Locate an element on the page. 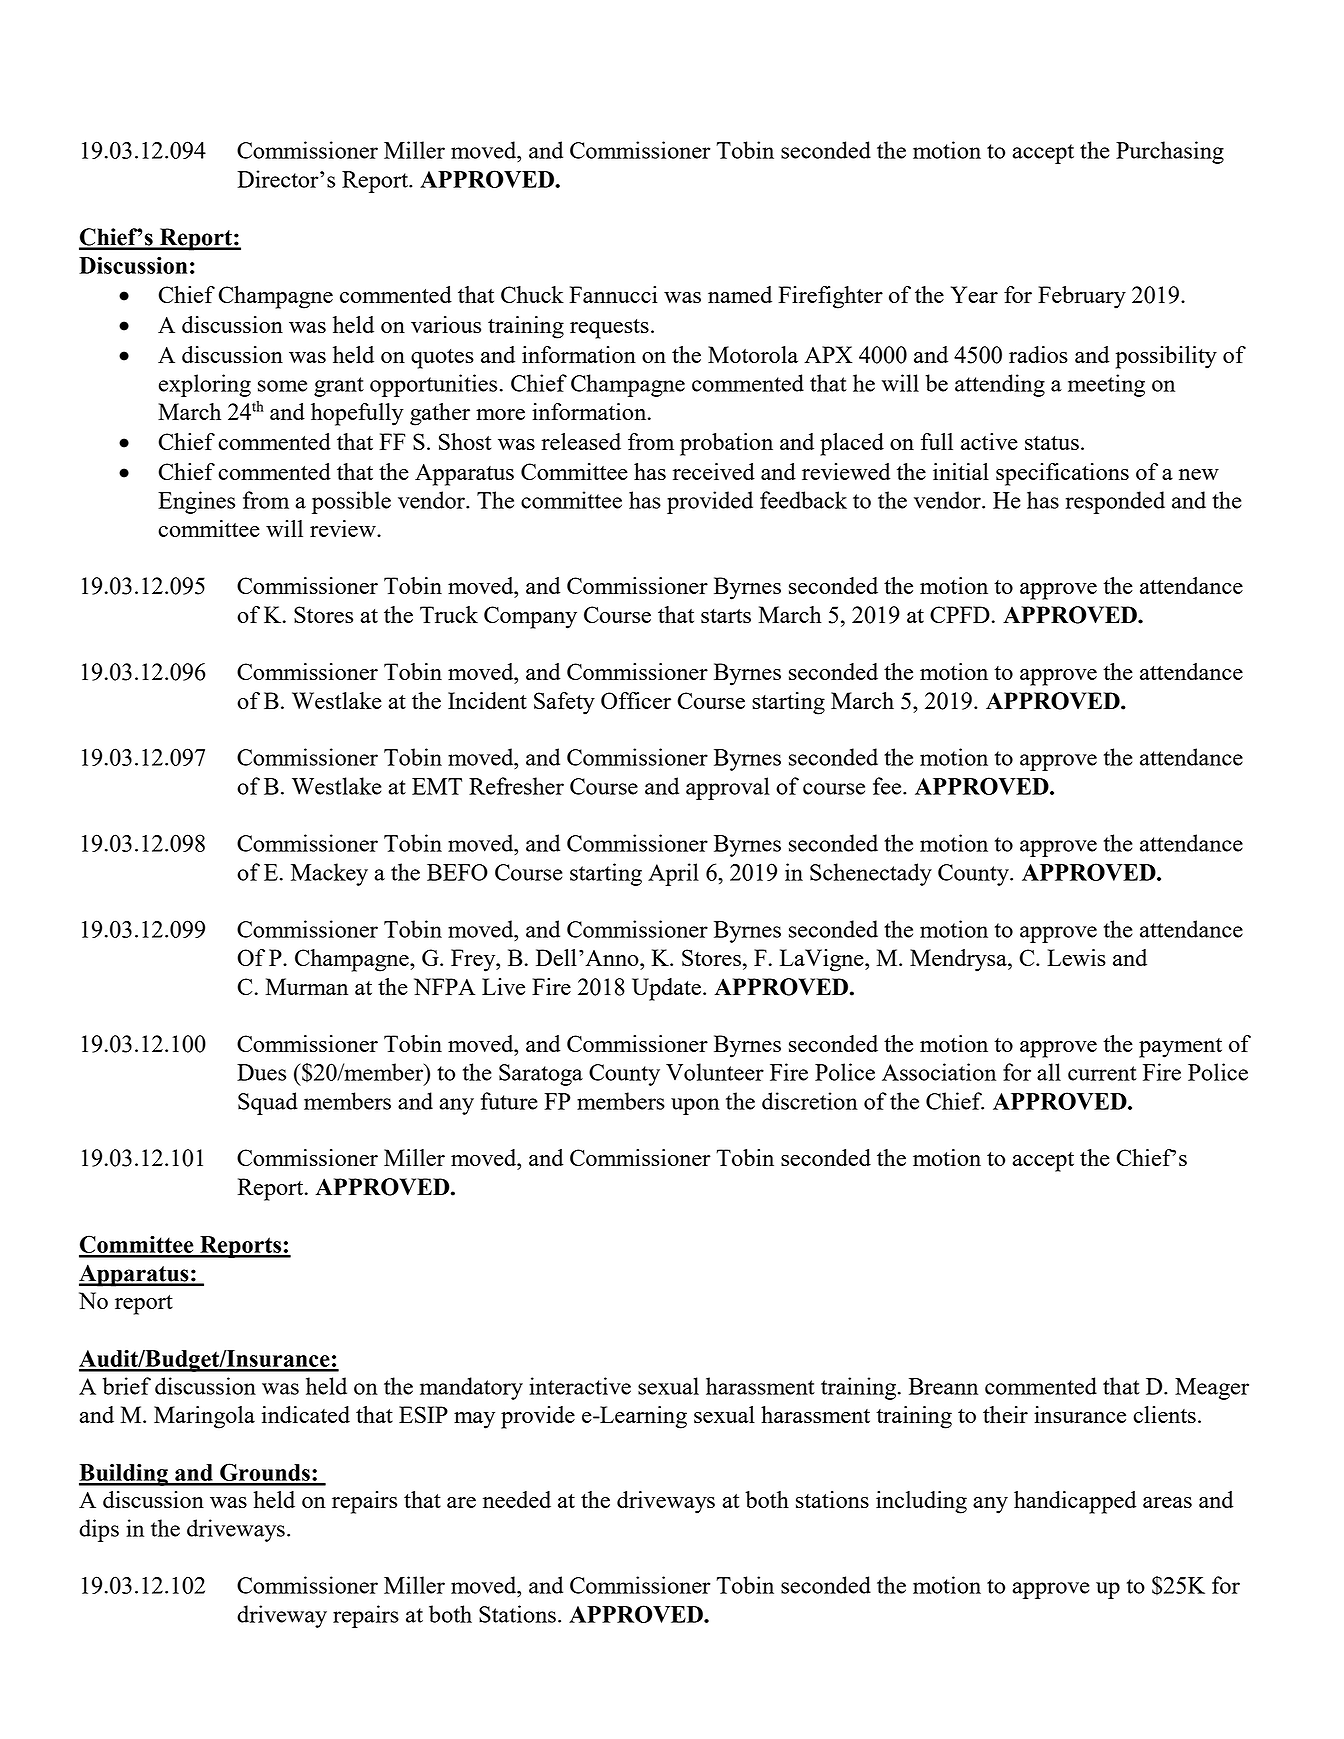 The height and width of the image is (1739, 1344). Building is located at coordinates (124, 1475).
